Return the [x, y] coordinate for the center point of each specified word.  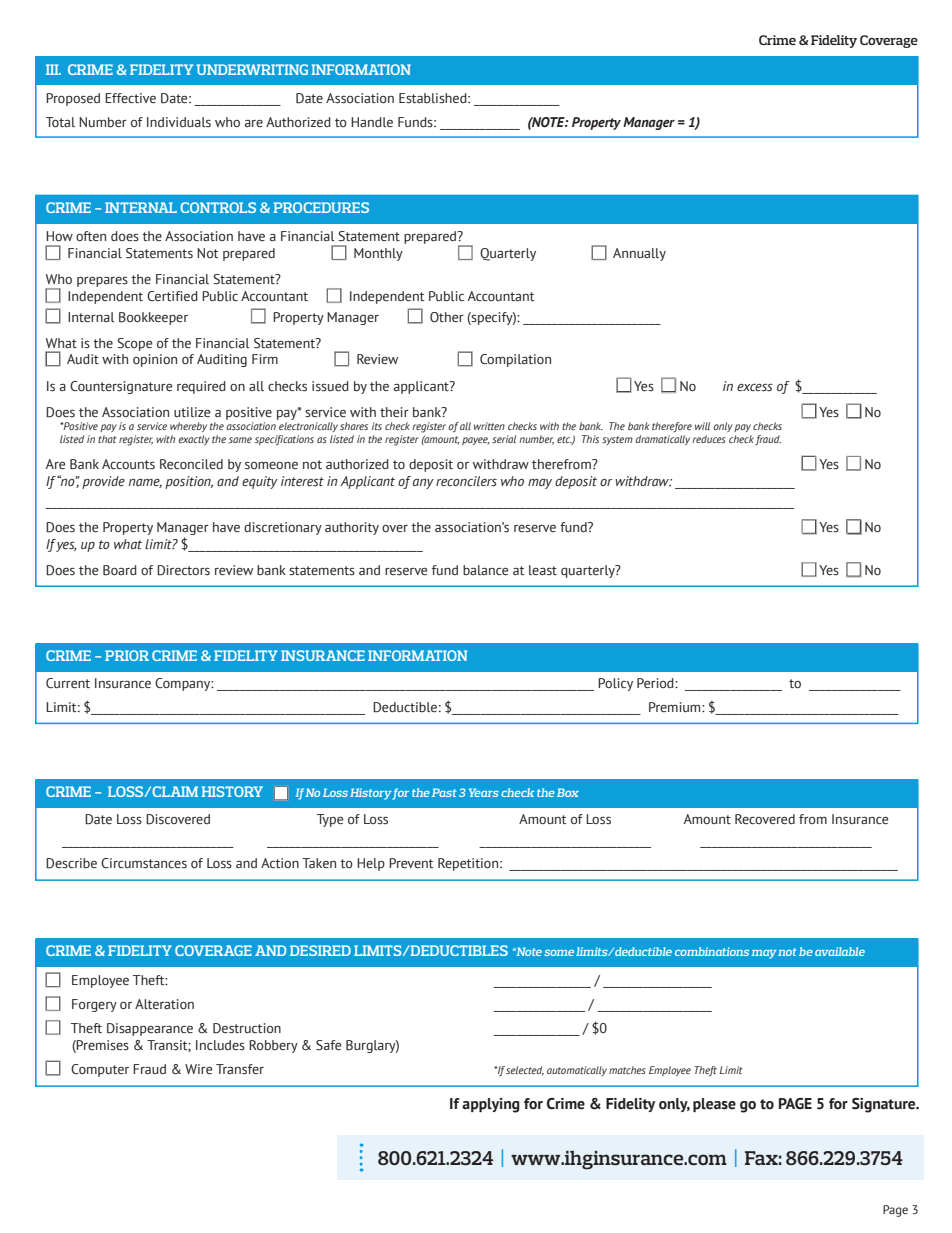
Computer [100, 1070]
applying [491, 1105]
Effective [130, 98]
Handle [372, 122]
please [714, 1105]
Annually [639, 254]
